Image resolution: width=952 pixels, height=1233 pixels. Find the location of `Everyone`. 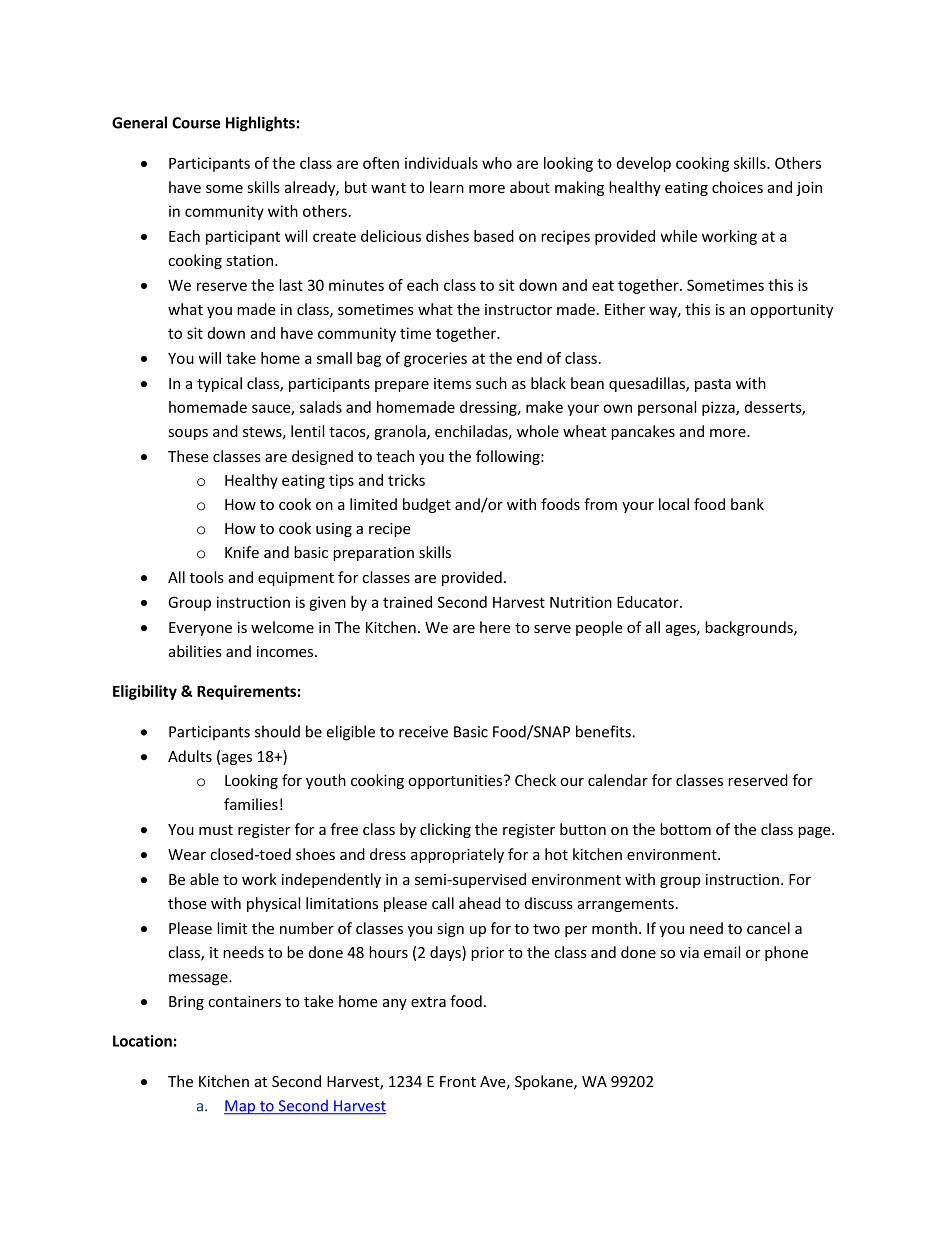

Everyone is located at coordinates (200, 629).
